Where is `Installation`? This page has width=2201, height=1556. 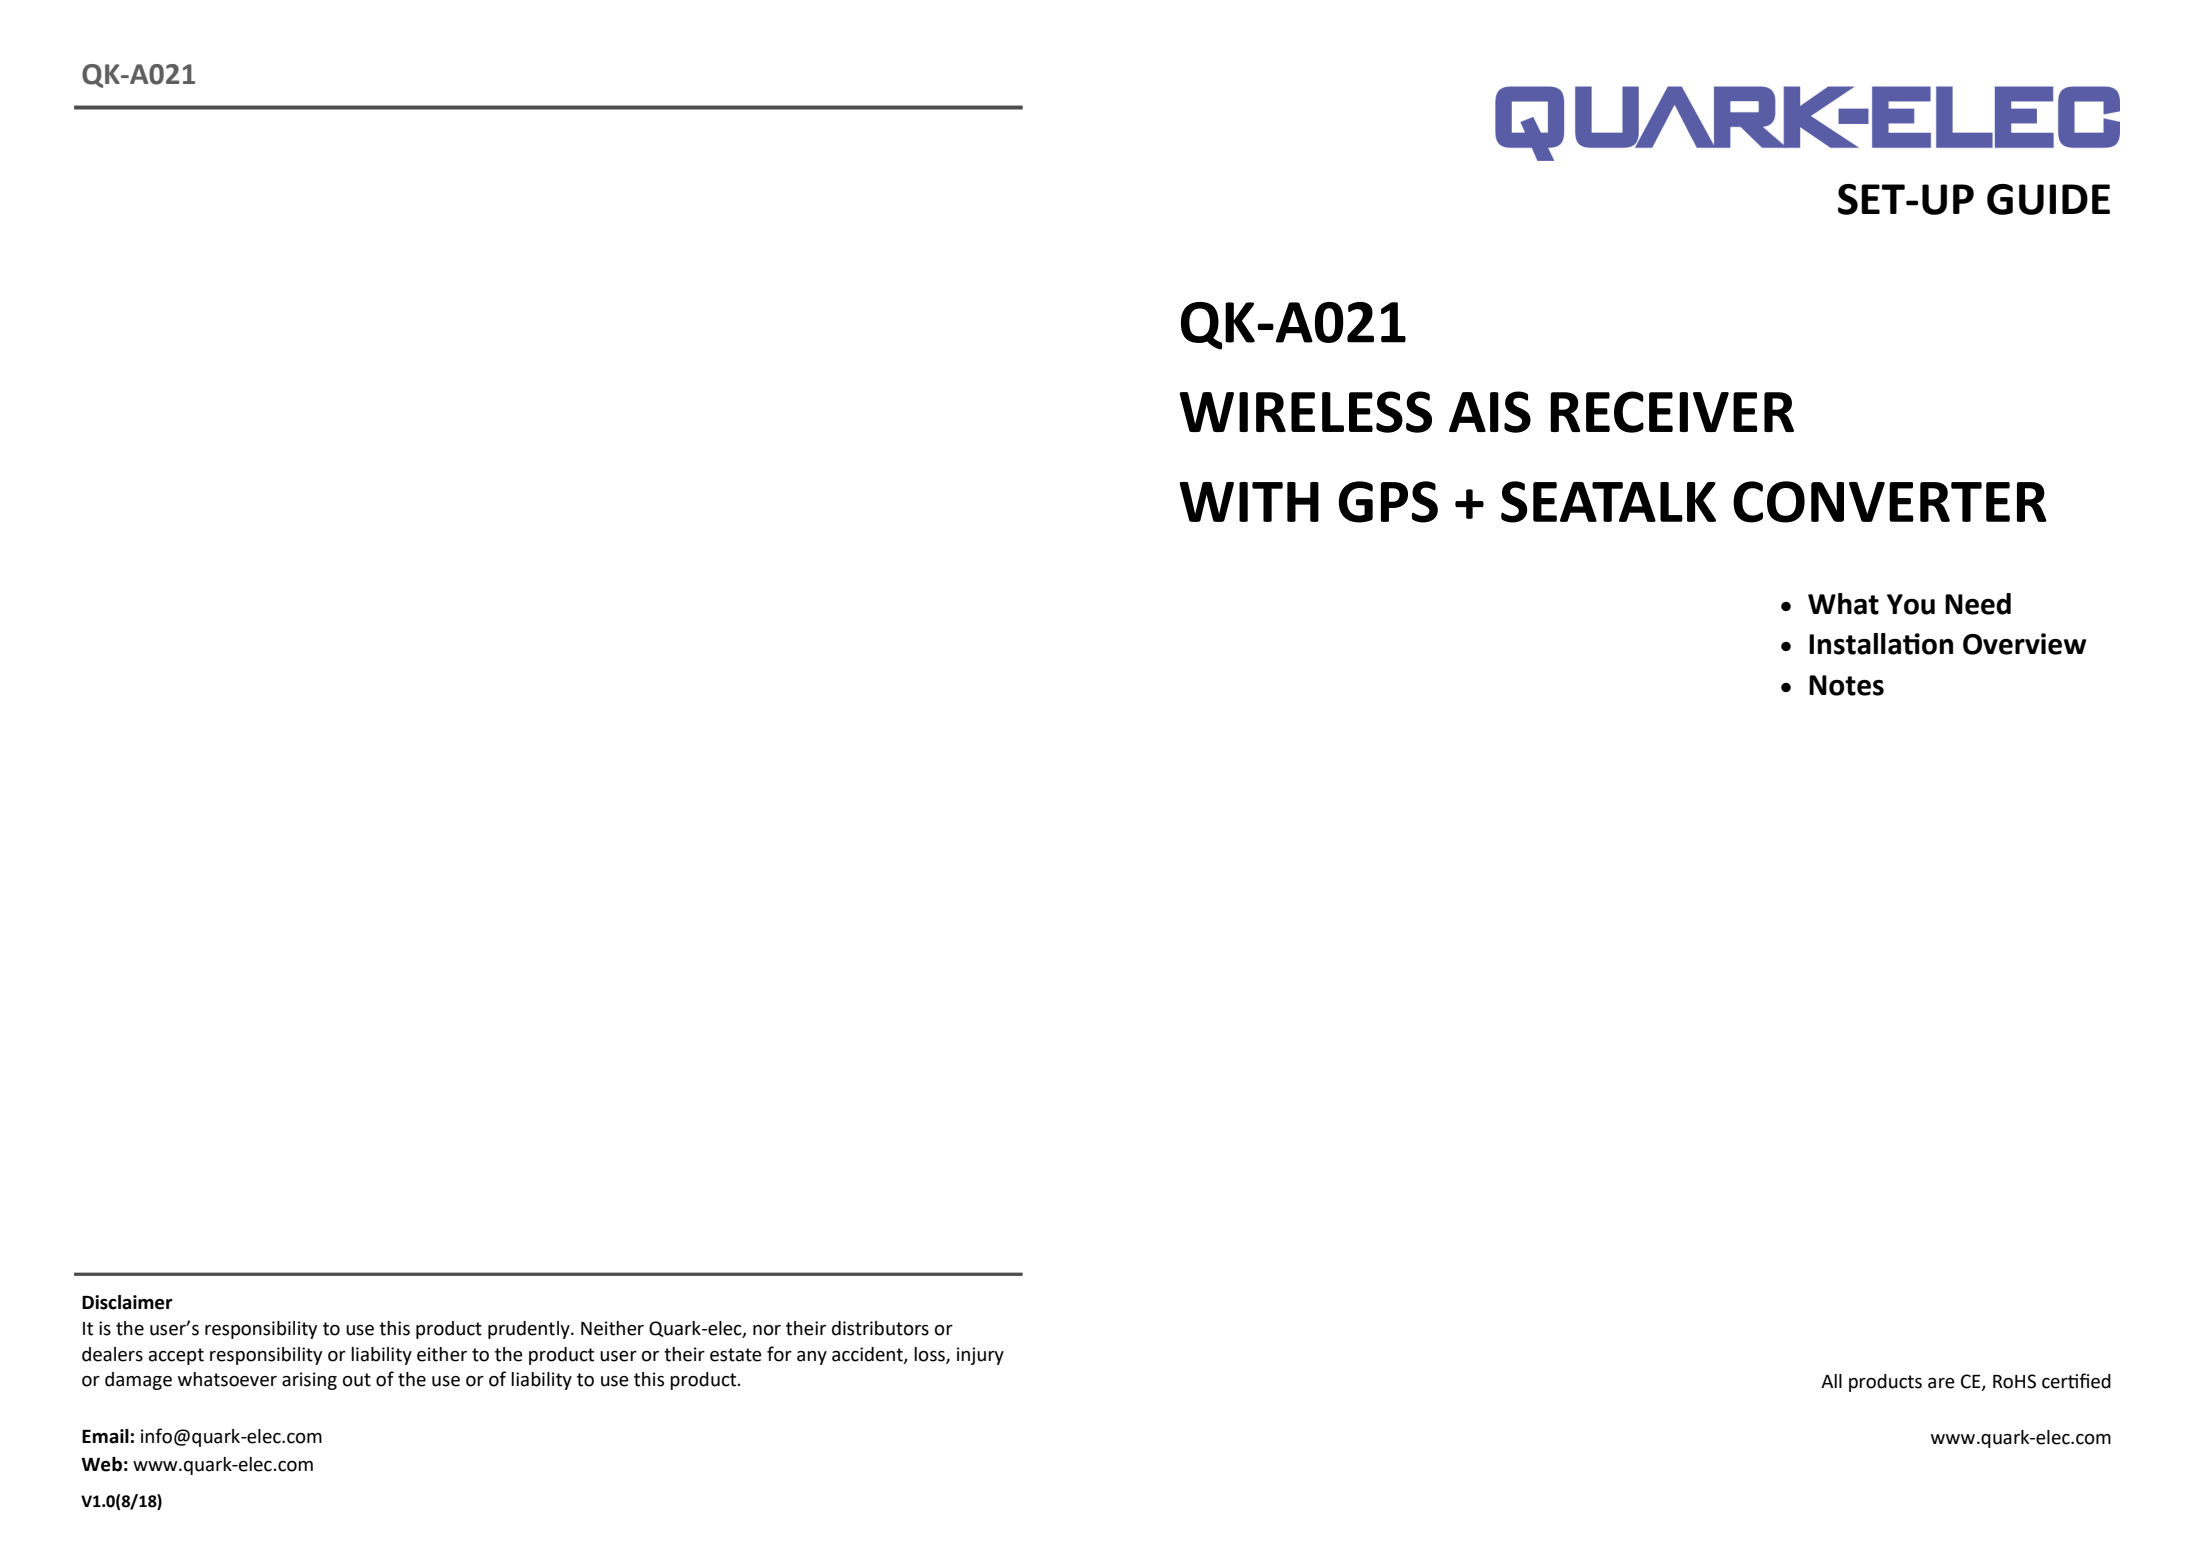
Installation is located at coordinates (1881, 644).
